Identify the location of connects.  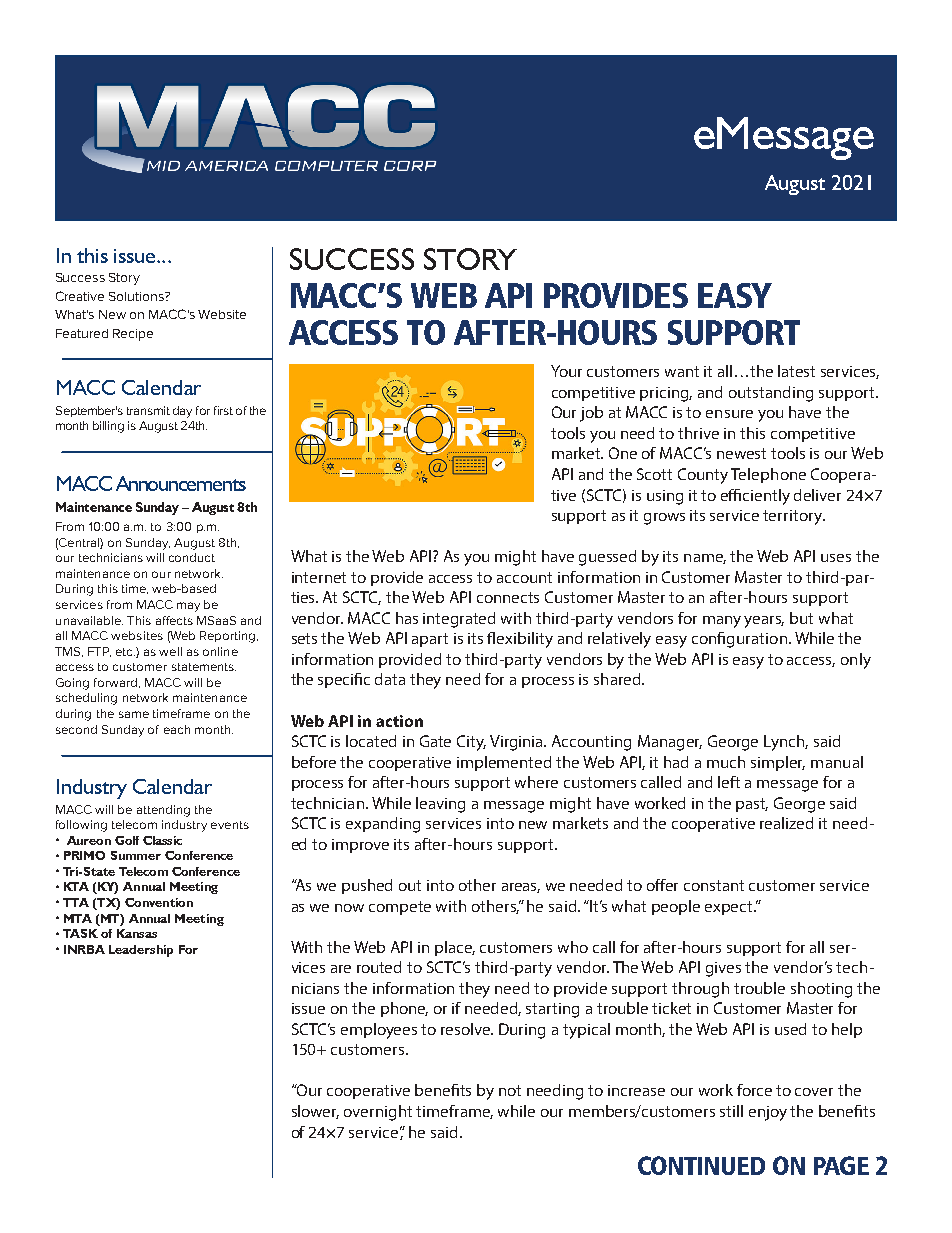
(508, 597).
